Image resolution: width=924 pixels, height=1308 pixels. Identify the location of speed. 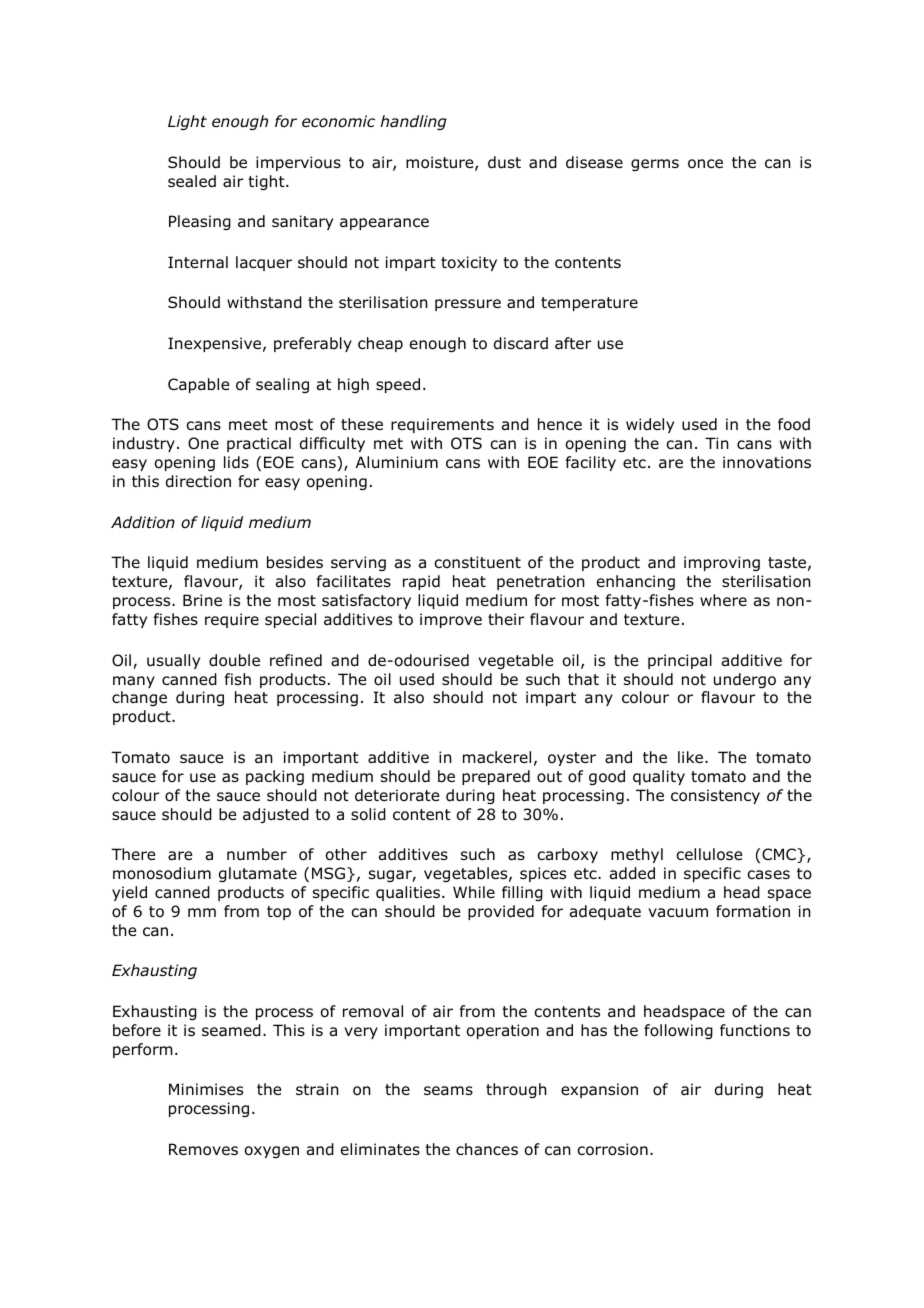
(398, 385).
